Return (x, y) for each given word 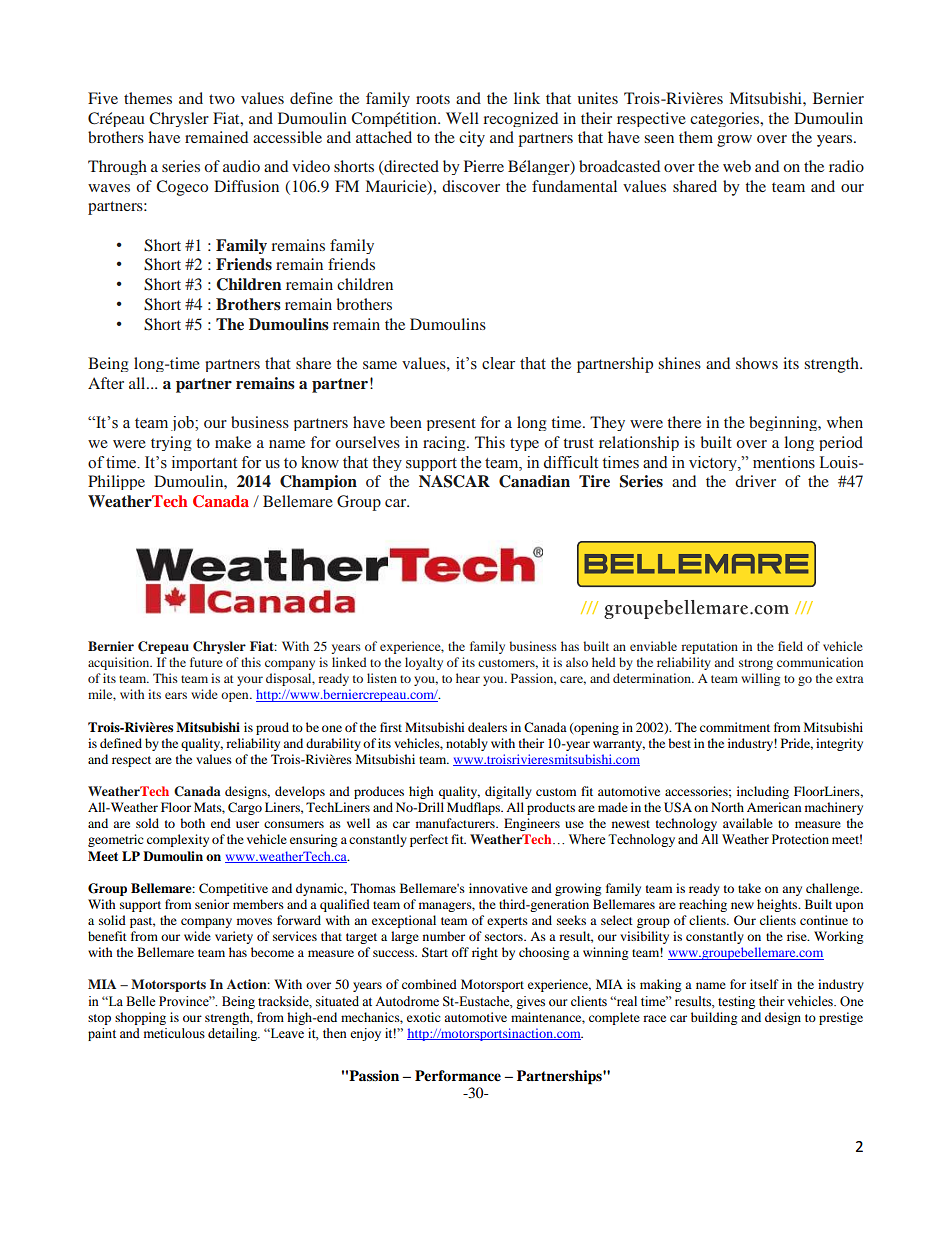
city (472, 139)
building (714, 1018)
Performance (458, 1076)
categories (726, 119)
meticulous (174, 1033)
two (222, 99)
